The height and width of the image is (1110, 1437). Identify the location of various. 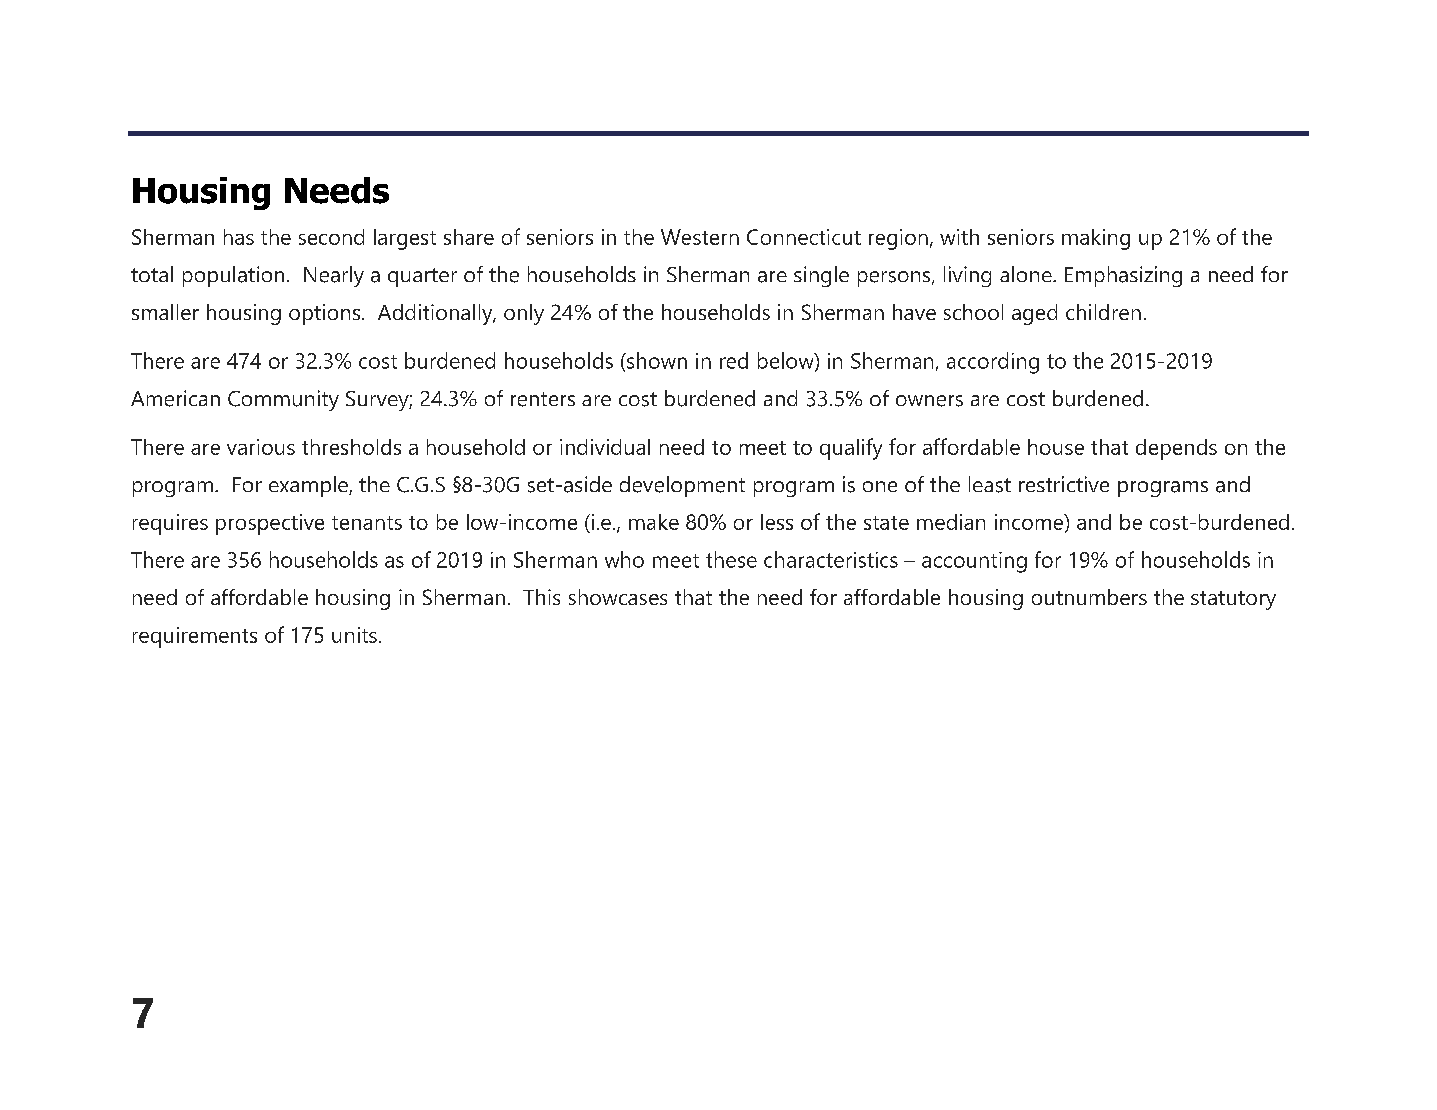
(261, 447).
